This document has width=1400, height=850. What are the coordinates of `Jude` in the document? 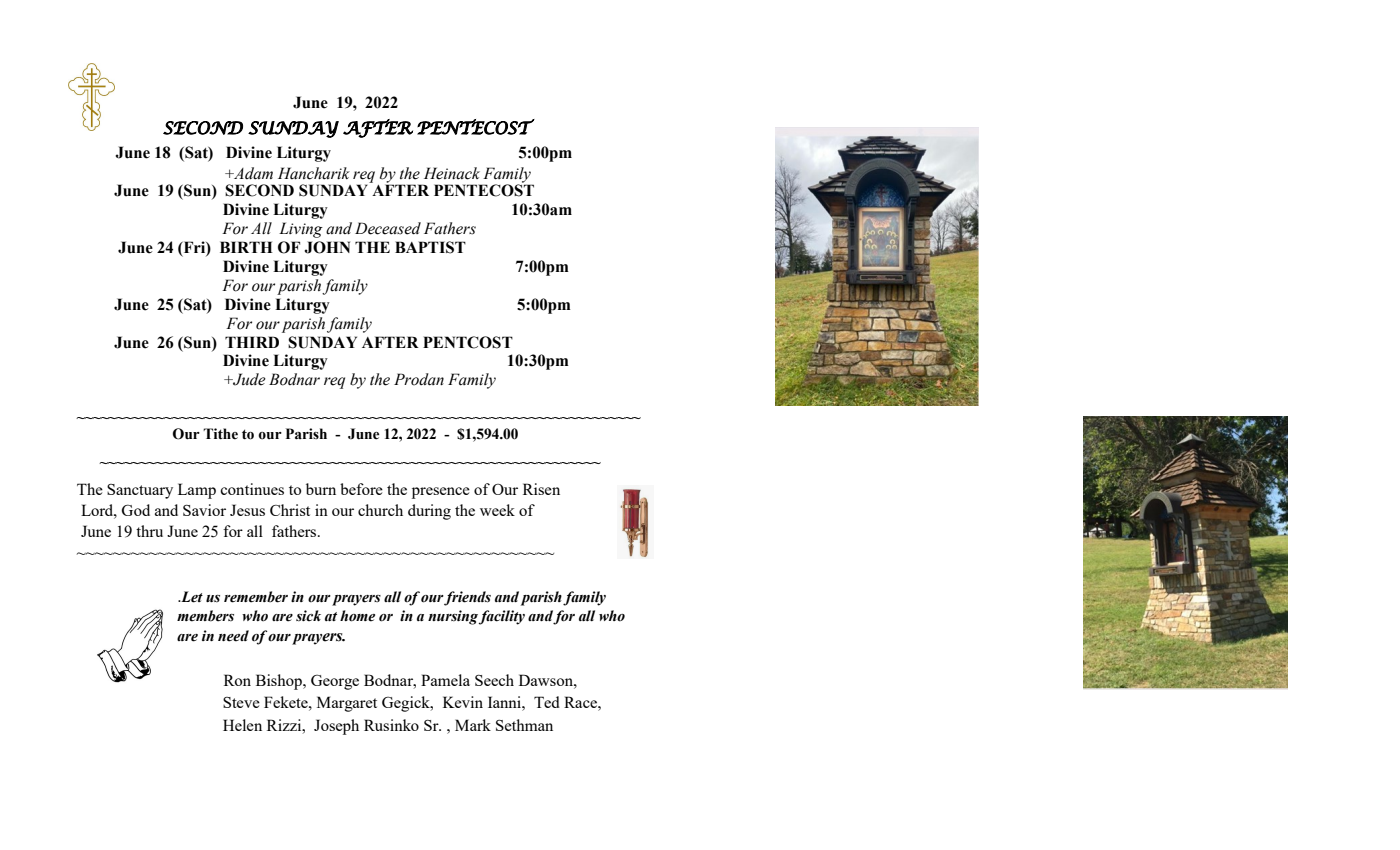 It's located at (248, 379).
